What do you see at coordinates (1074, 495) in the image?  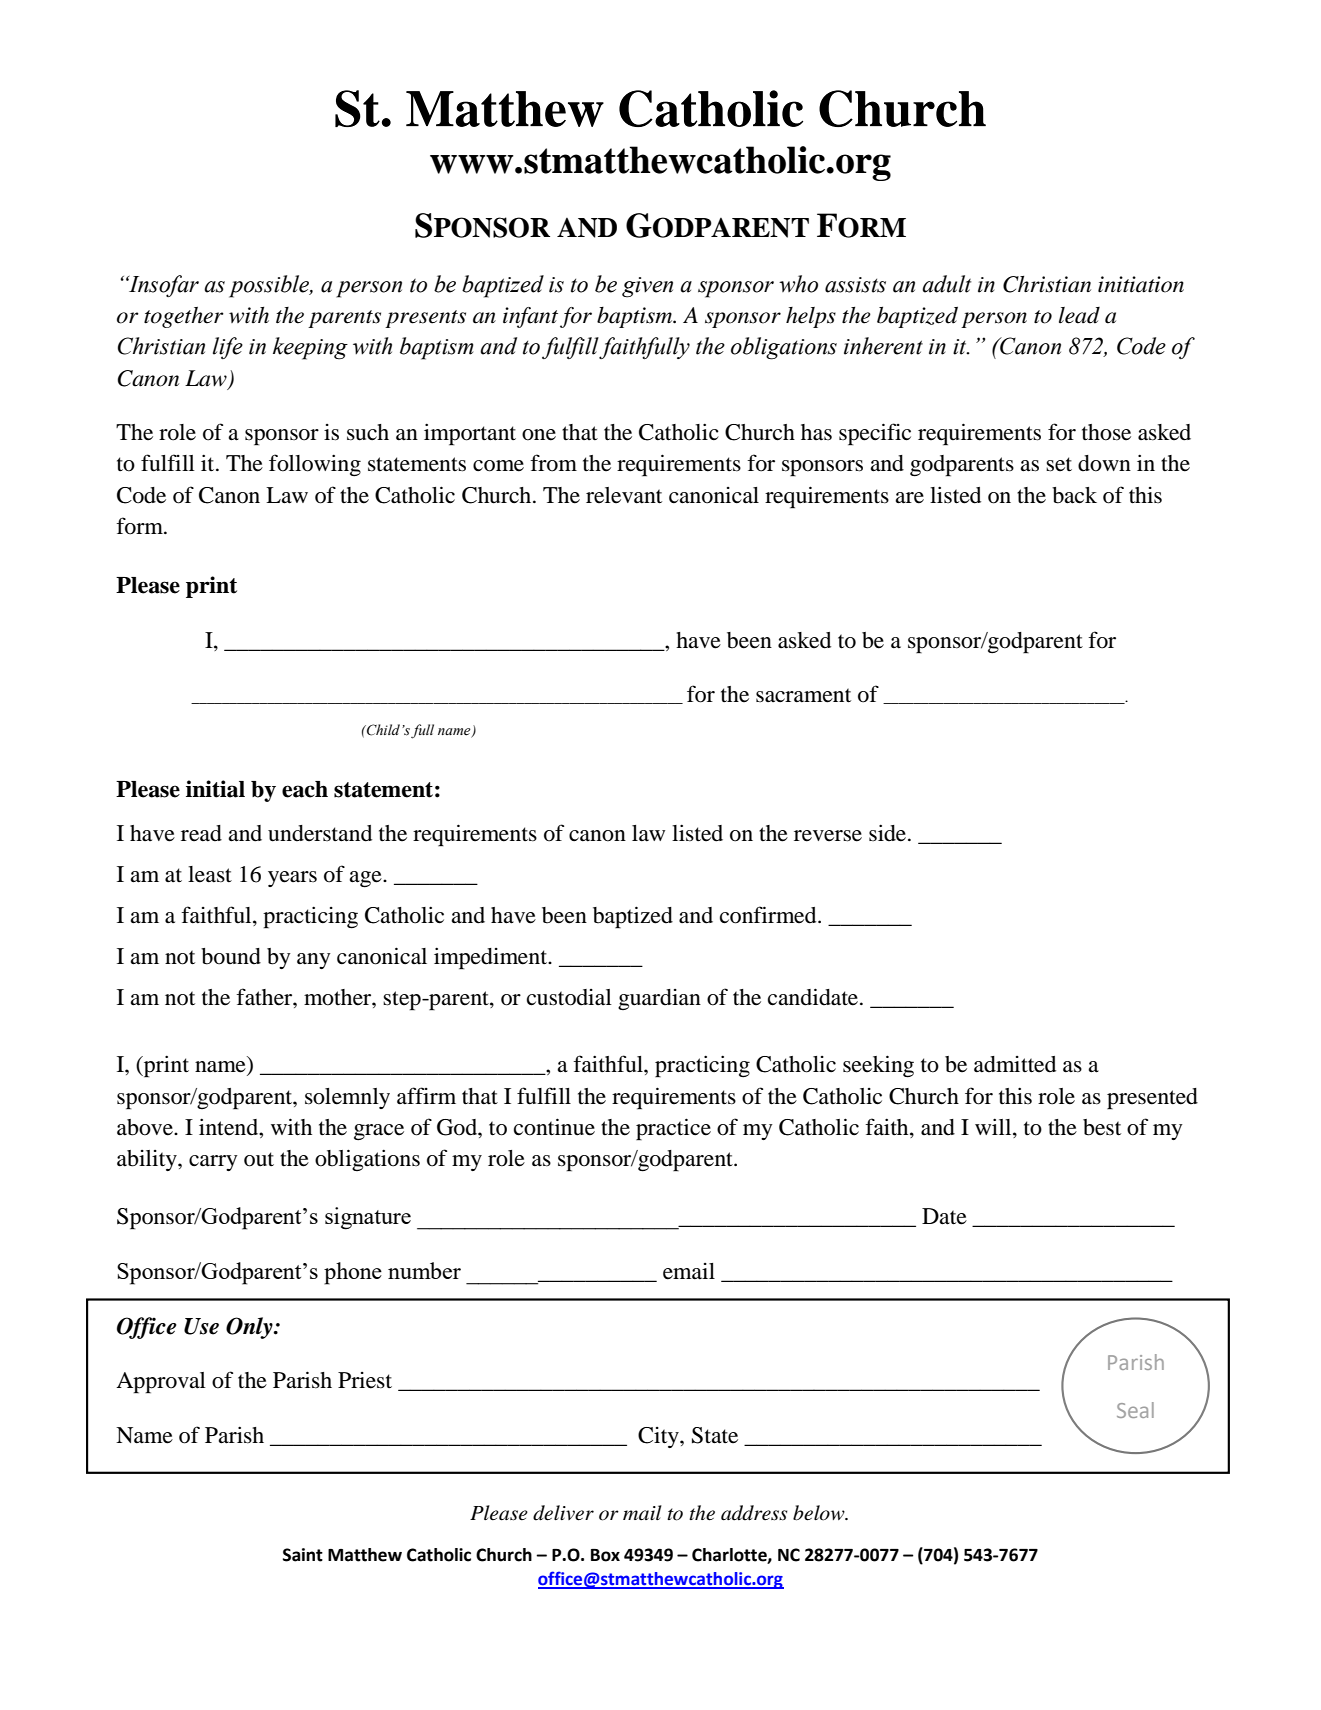 I see `back` at bounding box center [1074, 495].
